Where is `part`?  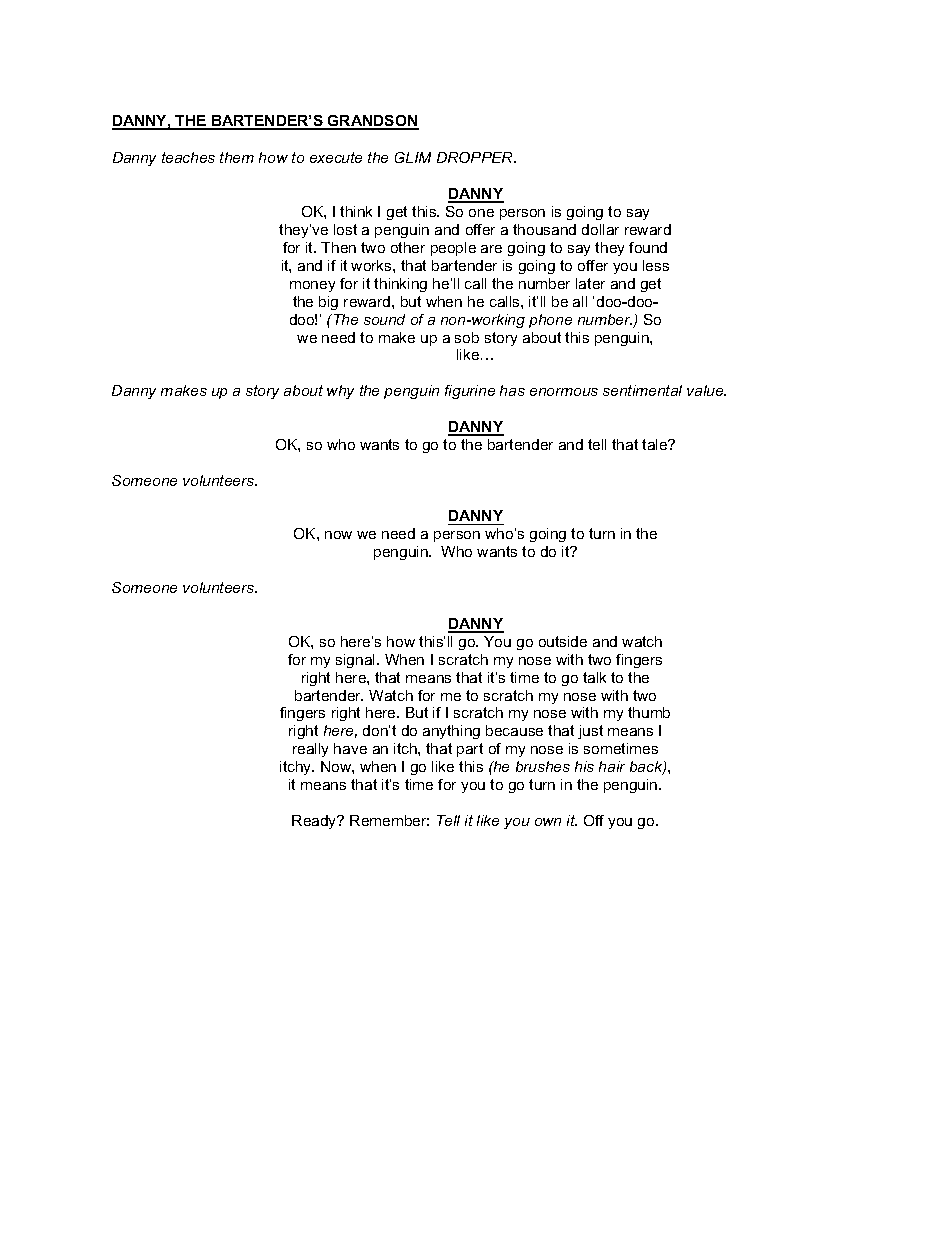 part is located at coordinates (470, 750).
